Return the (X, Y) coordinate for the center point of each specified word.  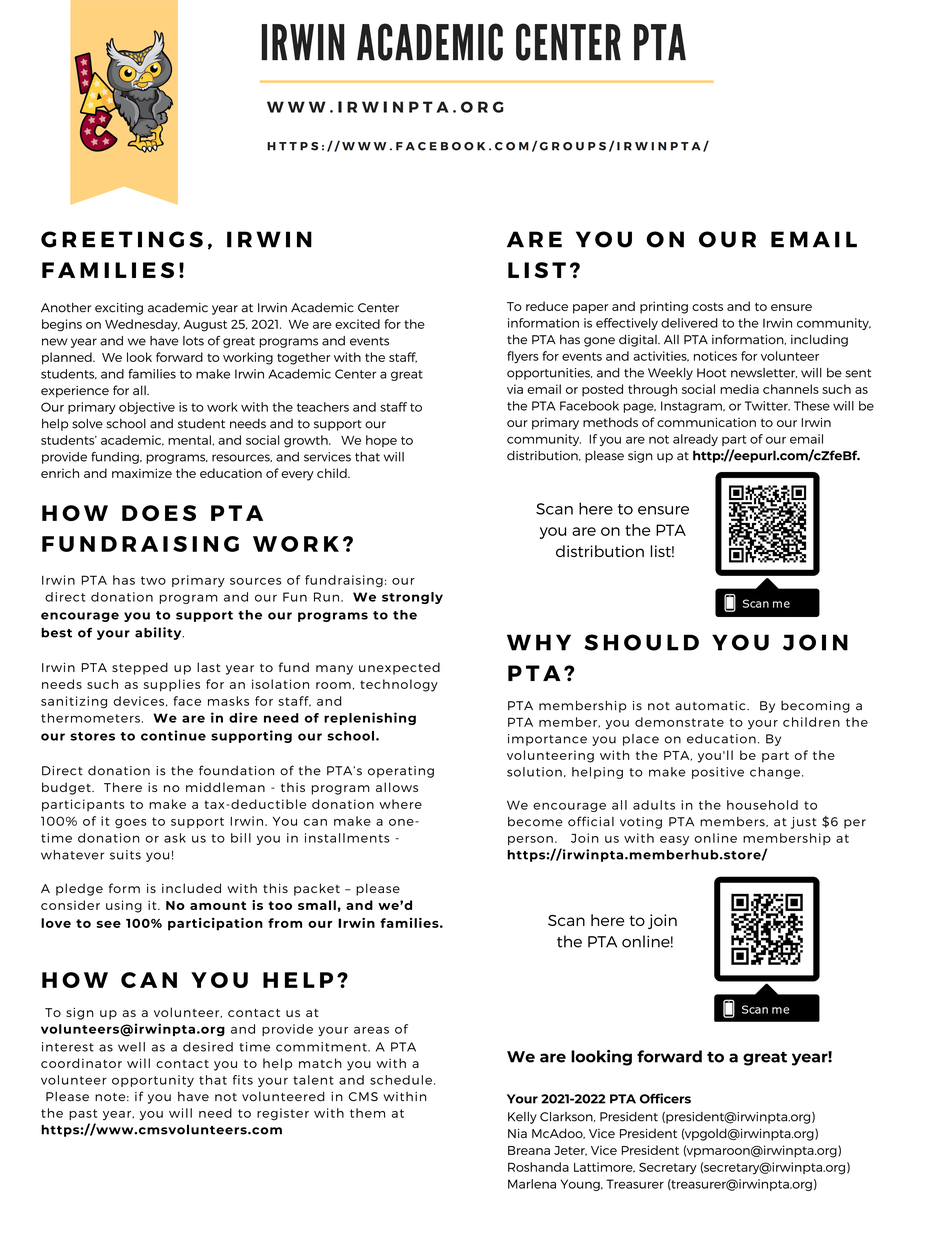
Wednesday (142, 325)
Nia (517, 1133)
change (776, 773)
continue (173, 735)
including (819, 340)
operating (401, 772)
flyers (523, 357)
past (83, 1114)
